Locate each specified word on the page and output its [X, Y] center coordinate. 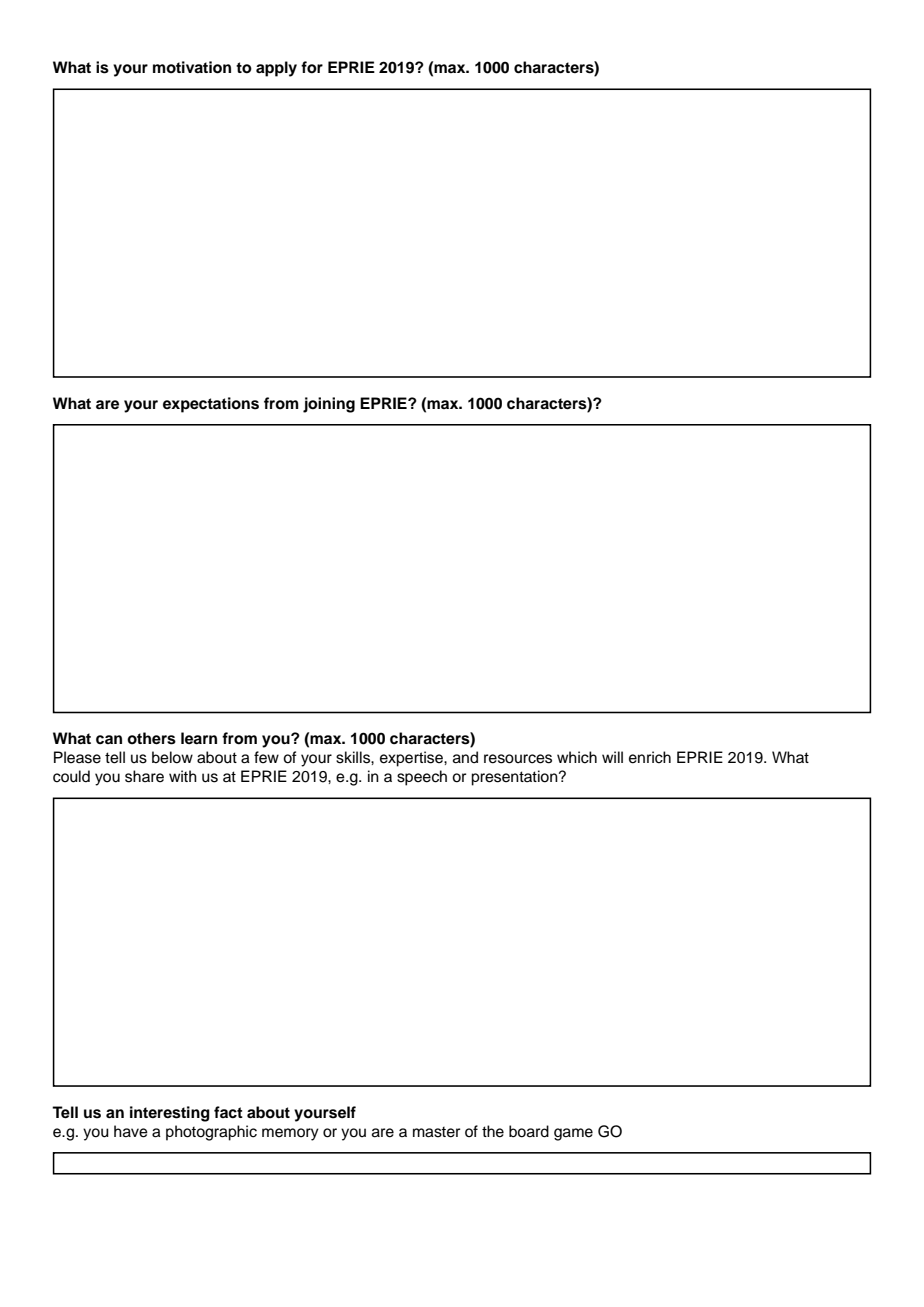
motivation [192, 67]
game [573, 1134]
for [312, 67]
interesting [170, 1114]
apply [276, 69]
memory [290, 1134]
